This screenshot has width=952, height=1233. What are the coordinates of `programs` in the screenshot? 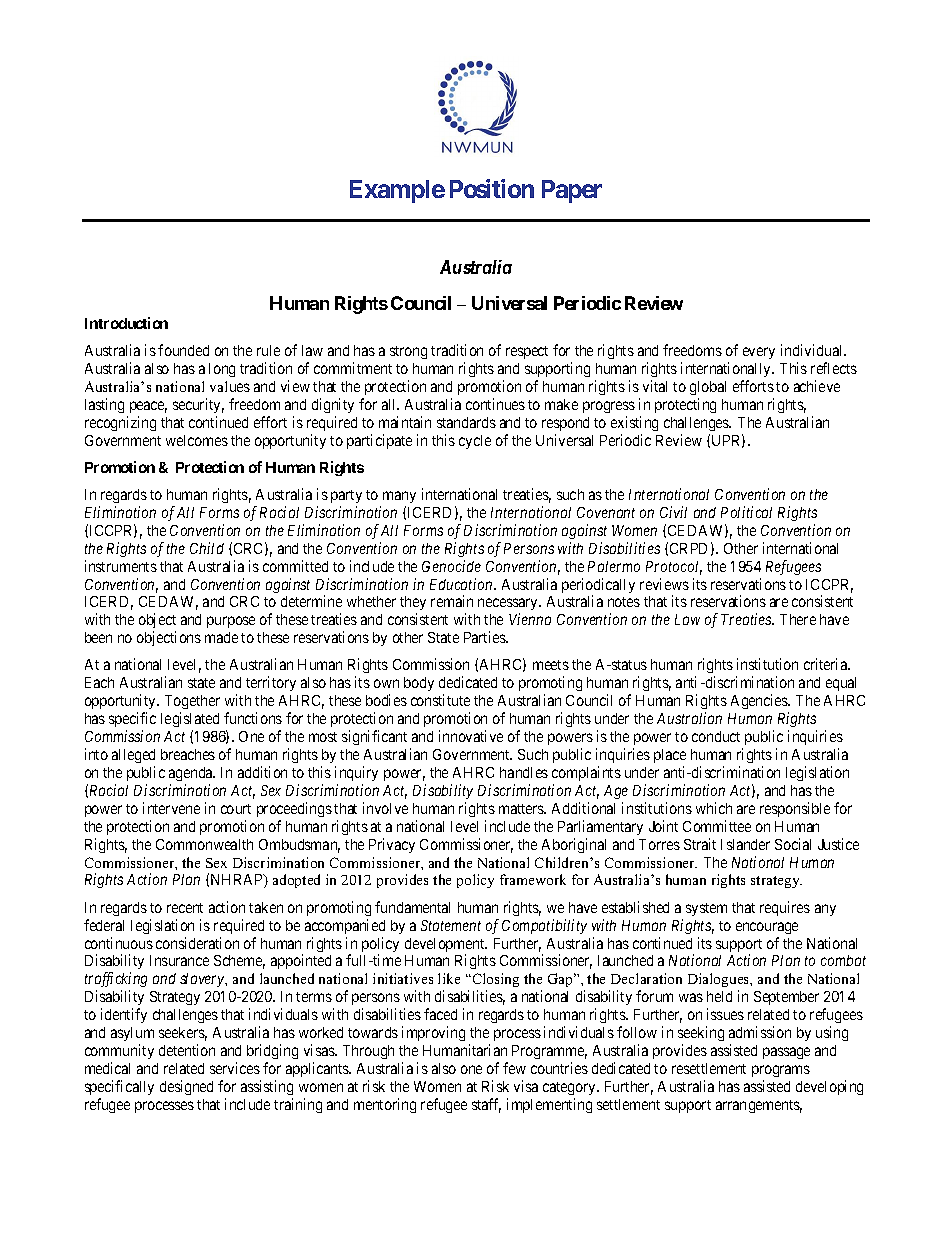 It's located at (781, 1071).
